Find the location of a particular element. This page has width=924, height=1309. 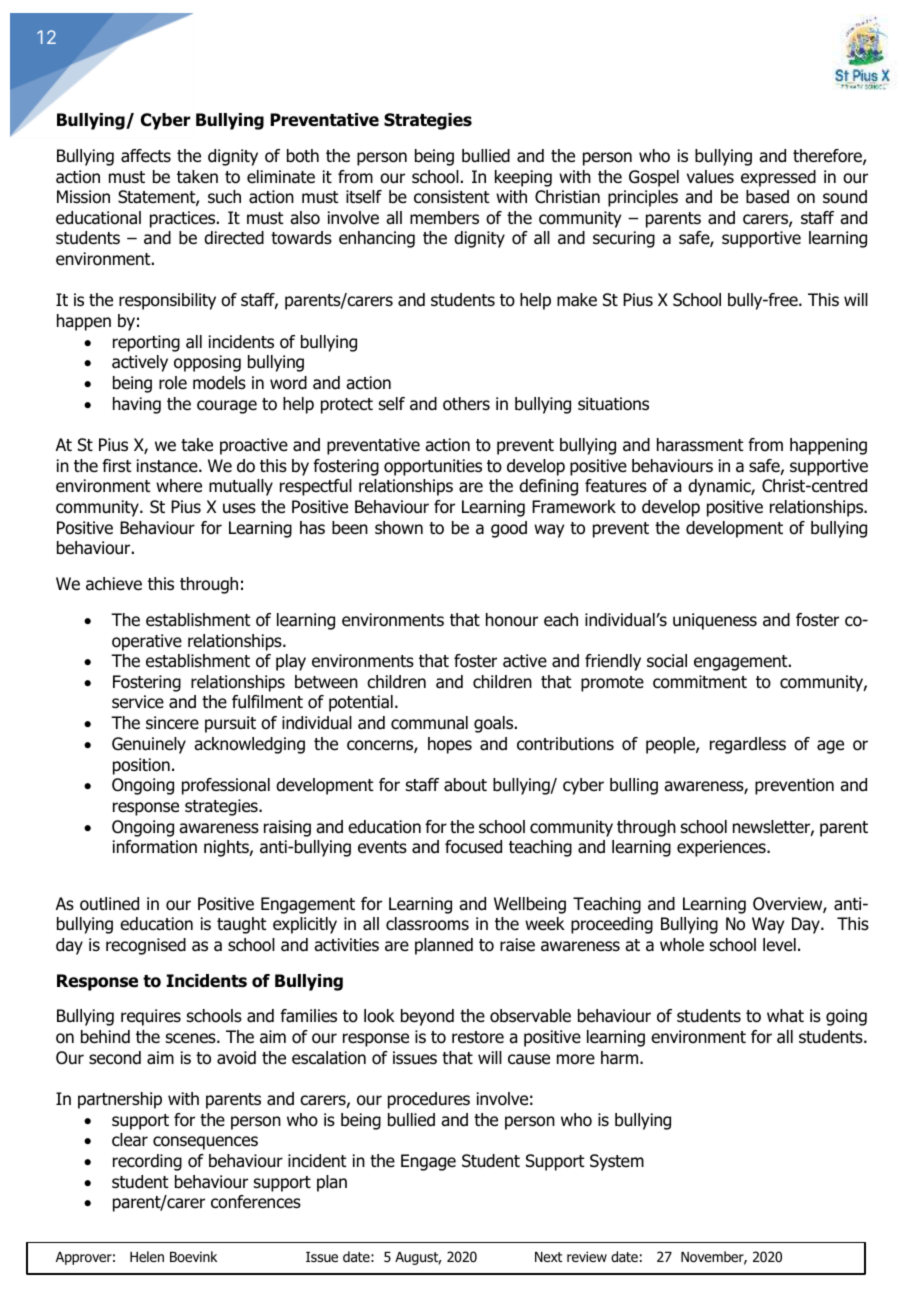

Helen is located at coordinates (147, 1256).
